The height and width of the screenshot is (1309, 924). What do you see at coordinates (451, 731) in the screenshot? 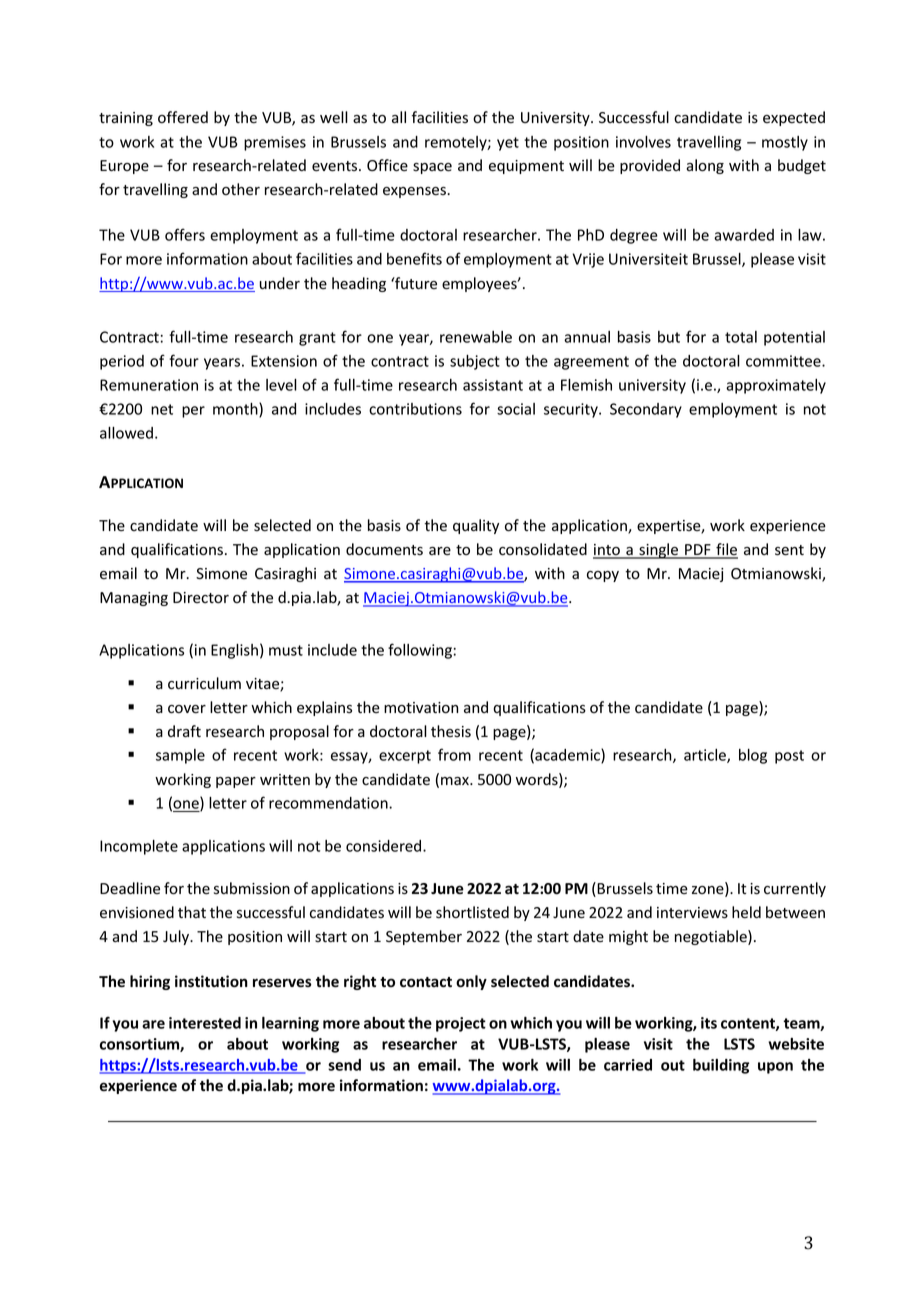
I see `thesis` at bounding box center [451, 731].
